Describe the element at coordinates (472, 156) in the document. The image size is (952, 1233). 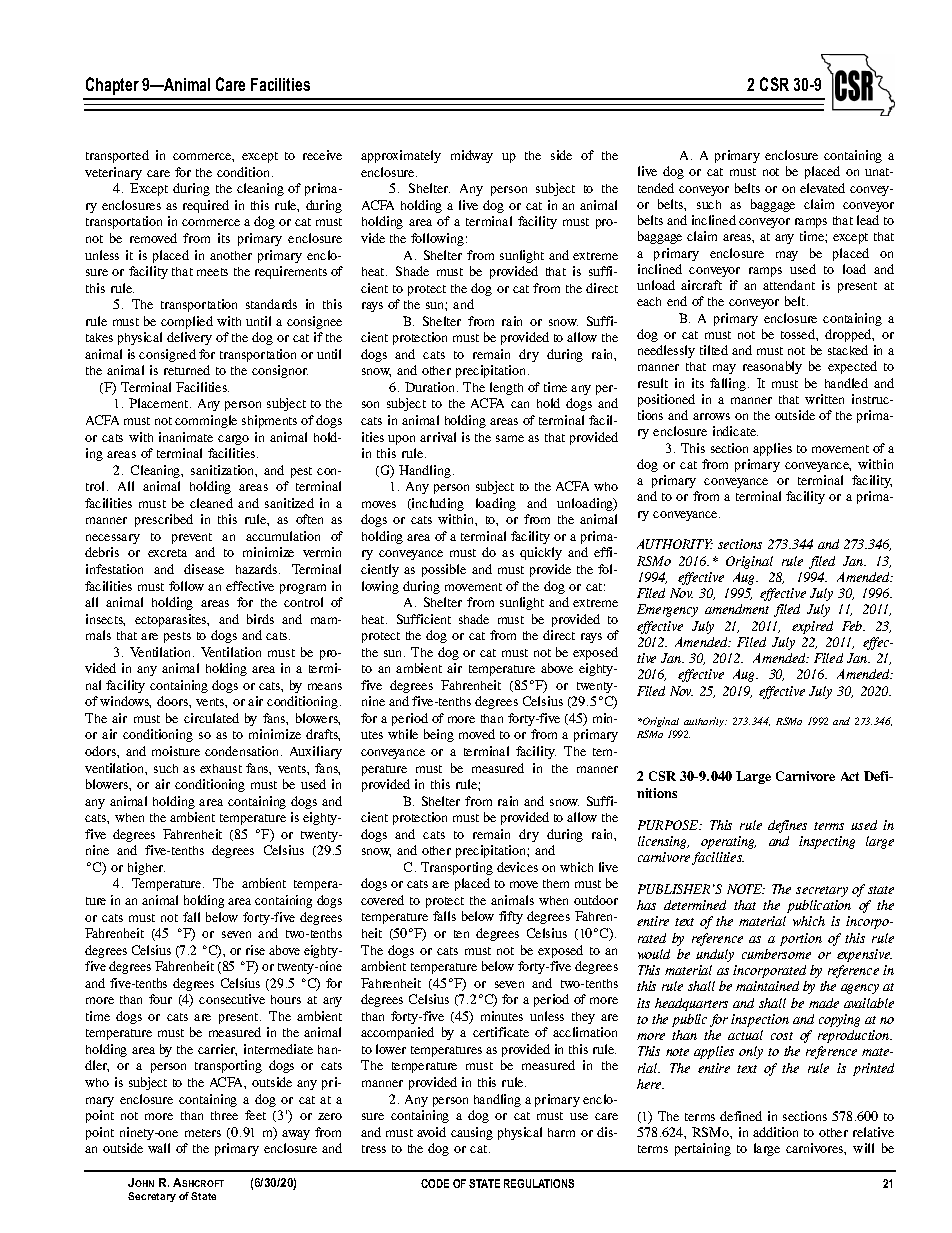
I see `midway` at that location.
